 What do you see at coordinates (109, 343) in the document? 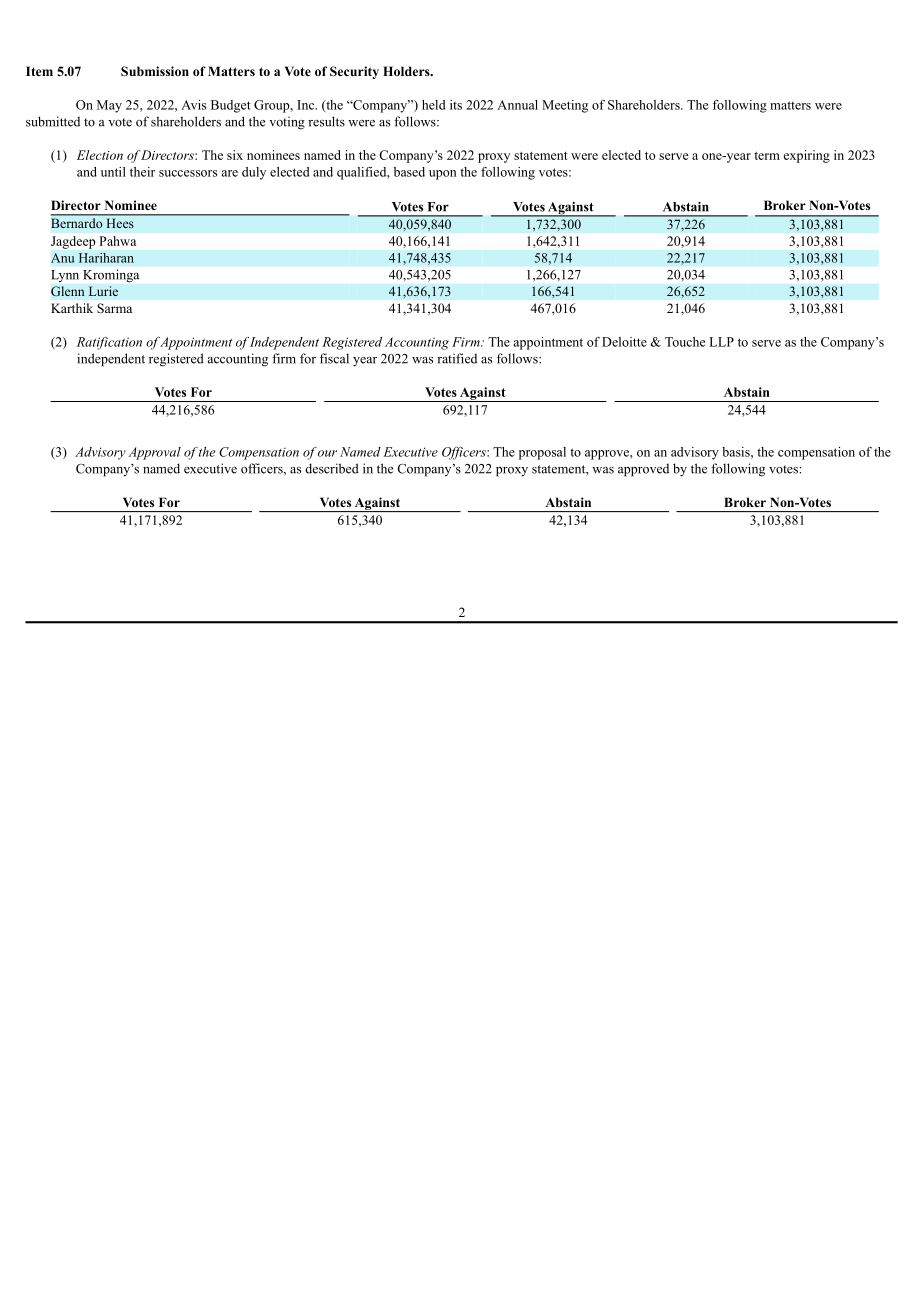
I see `Ratification` at bounding box center [109, 343].
